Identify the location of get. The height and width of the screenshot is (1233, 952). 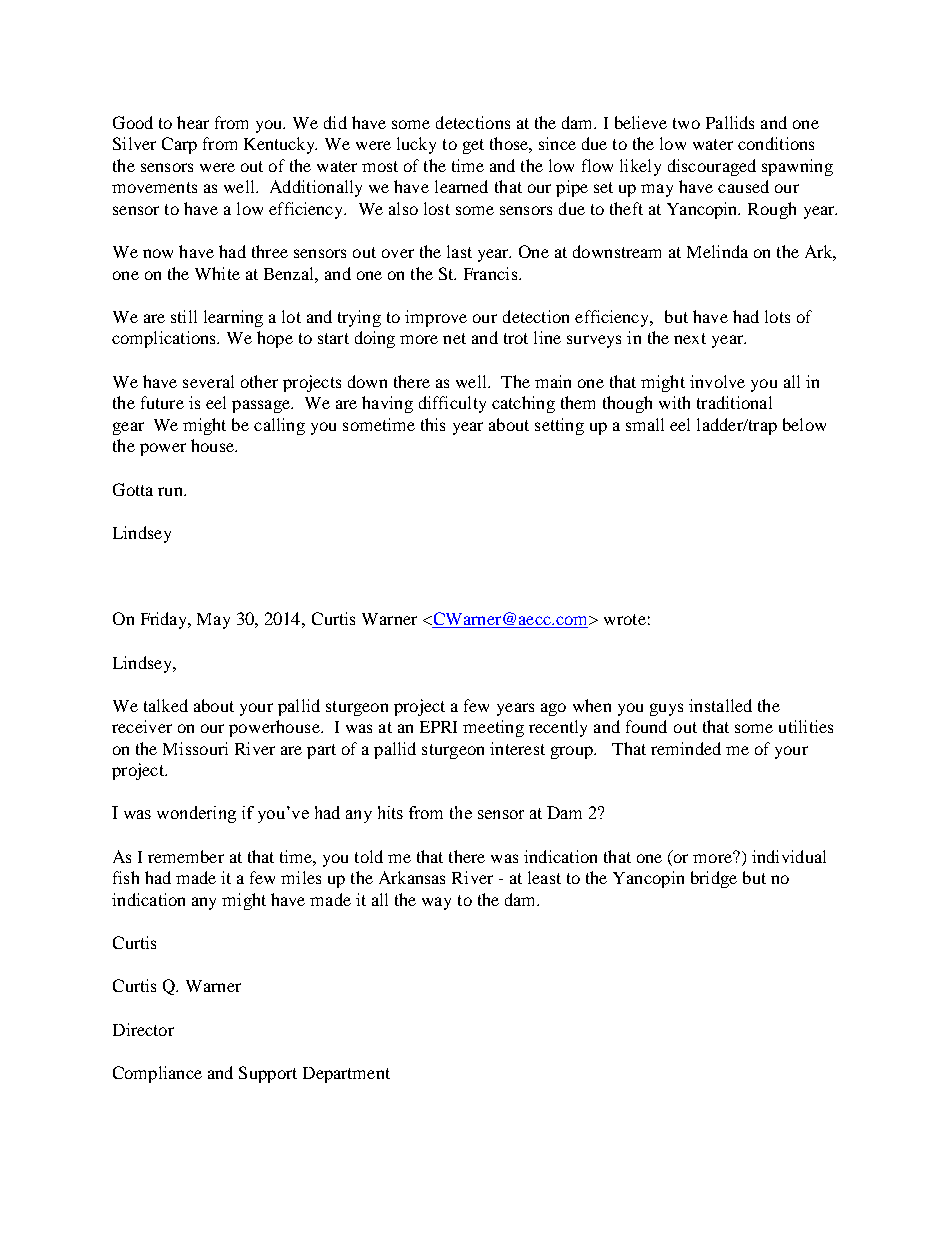
(473, 146).
